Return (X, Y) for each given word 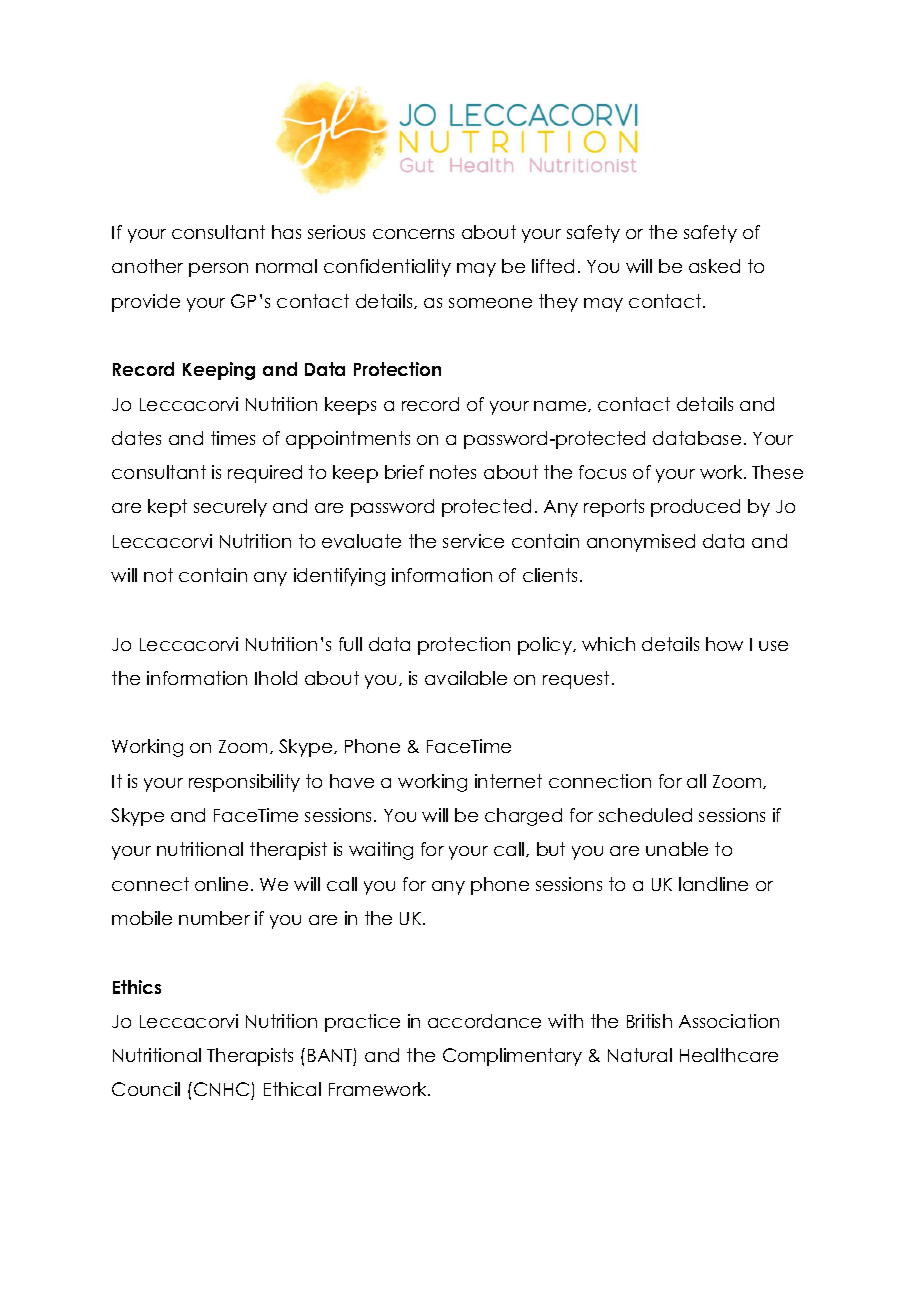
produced (695, 508)
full (350, 644)
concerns (413, 234)
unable (677, 849)
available (466, 678)
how (724, 644)
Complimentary (512, 1057)
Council (146, 1089)
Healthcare (729, 1055)
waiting (381, 851)
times (233, 438)
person (218, 270)
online (221, 884)
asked (714, 266)
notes (453, 472)
